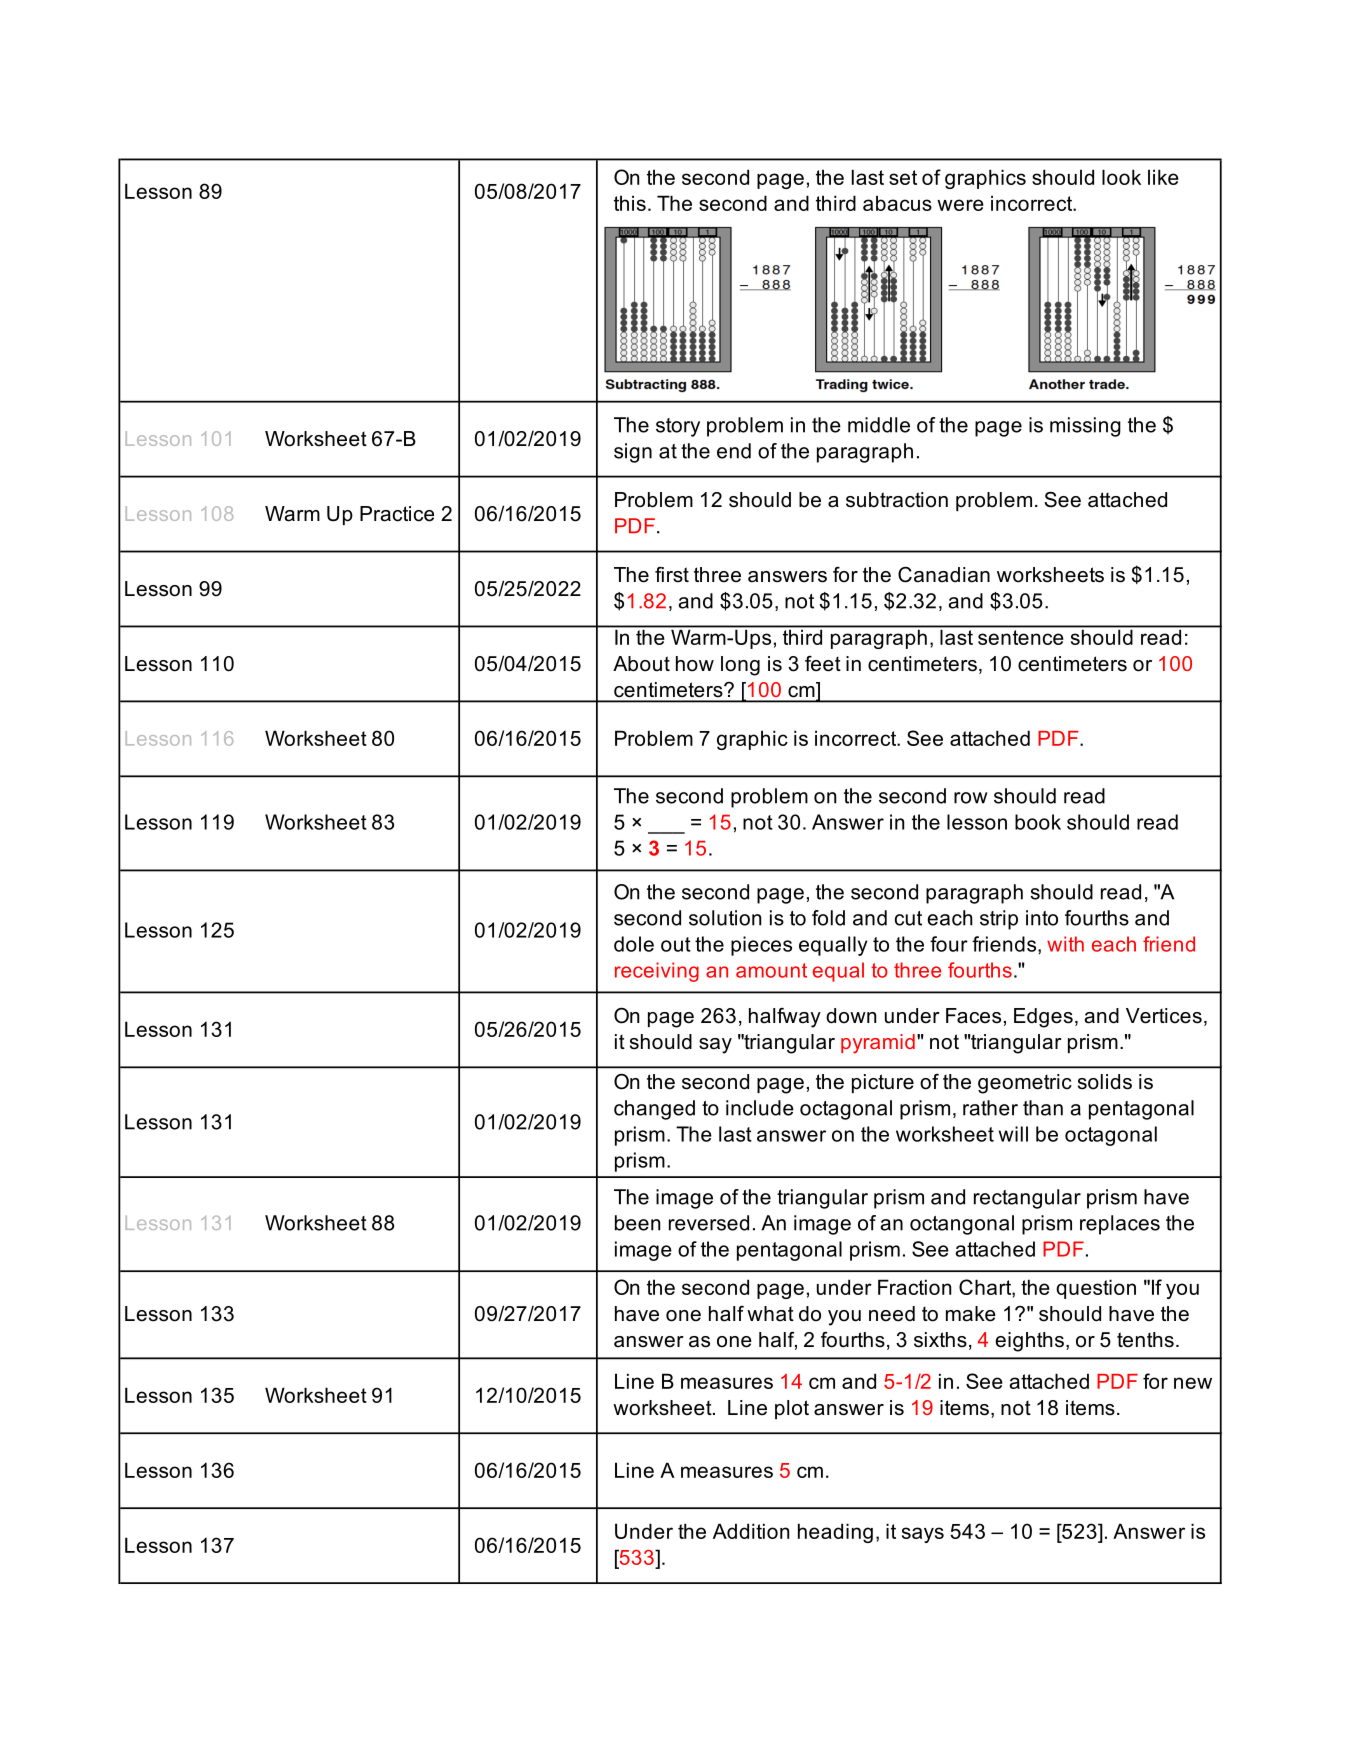  Describe the element at coordinates (897, 203) in the image. I see `abacus` at that location.
